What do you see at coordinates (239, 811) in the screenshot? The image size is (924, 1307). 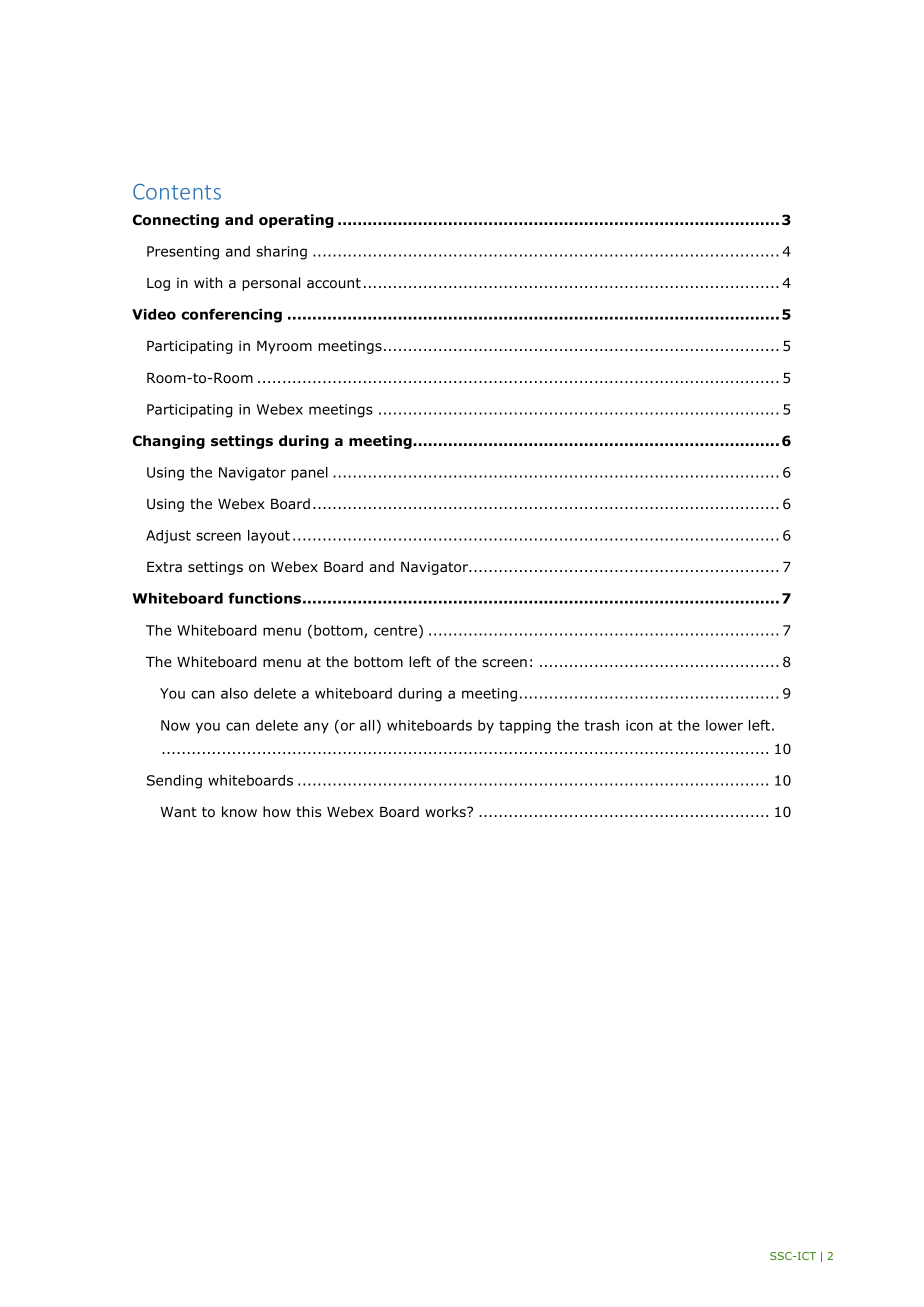 I see `know` at bounding box center [239, 811].
